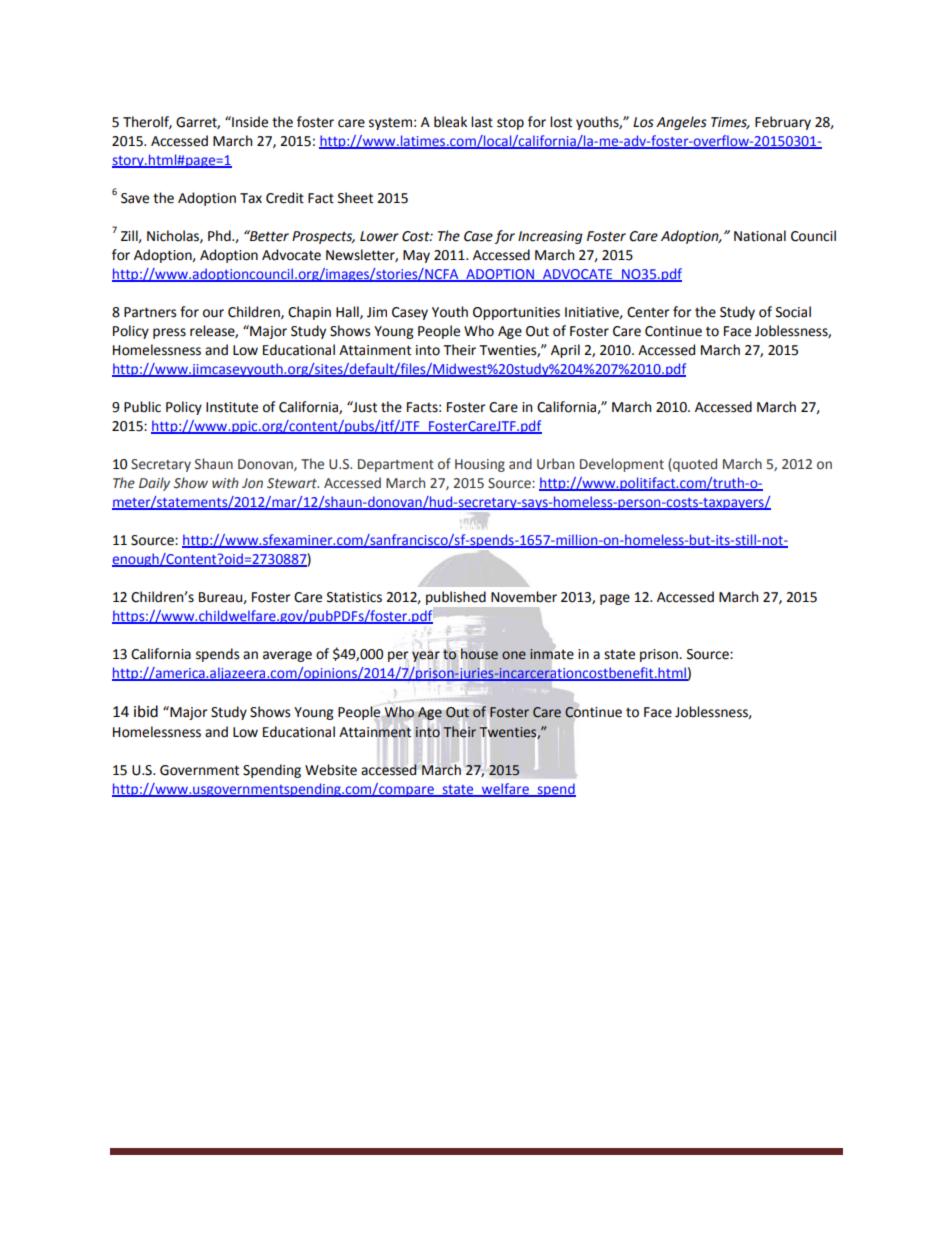 The height and width of the document is (1233, 952). What do you see at coordinates (480, 465) in the document?
I see `Housing` at bounding box center [480, 465].
